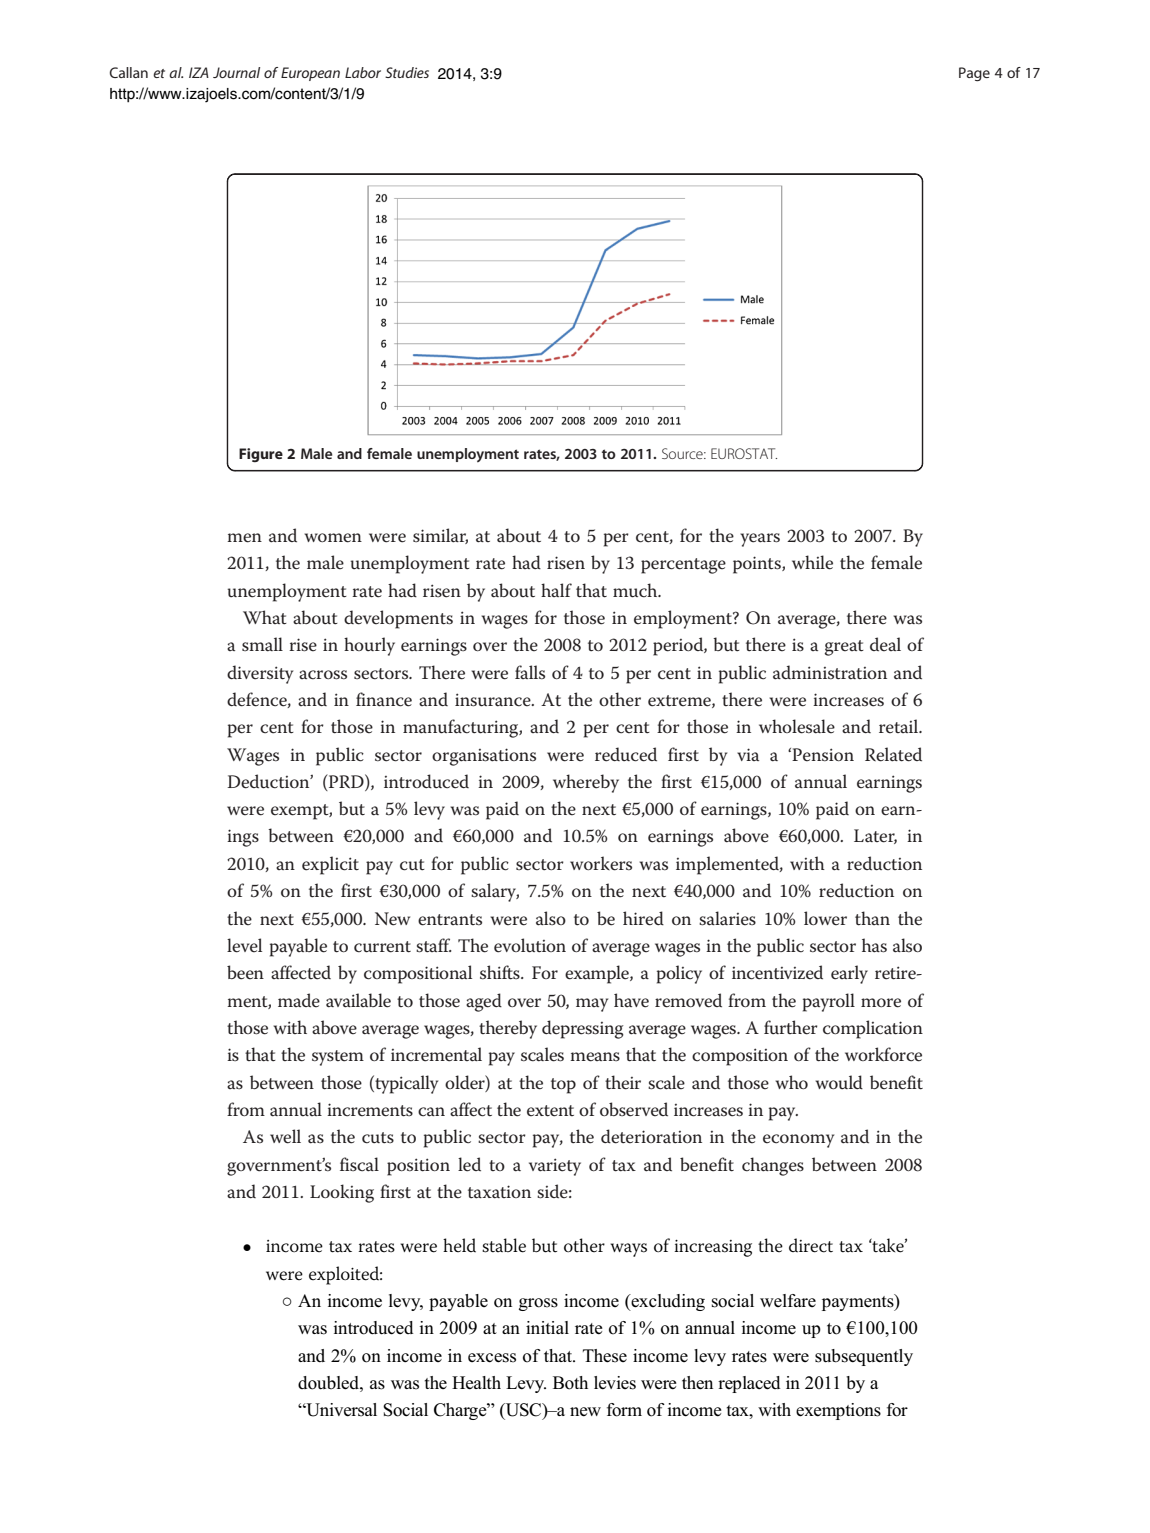 This screenshot has width=1150, height=1533. I want to click on Figure, so click(261, 455).
